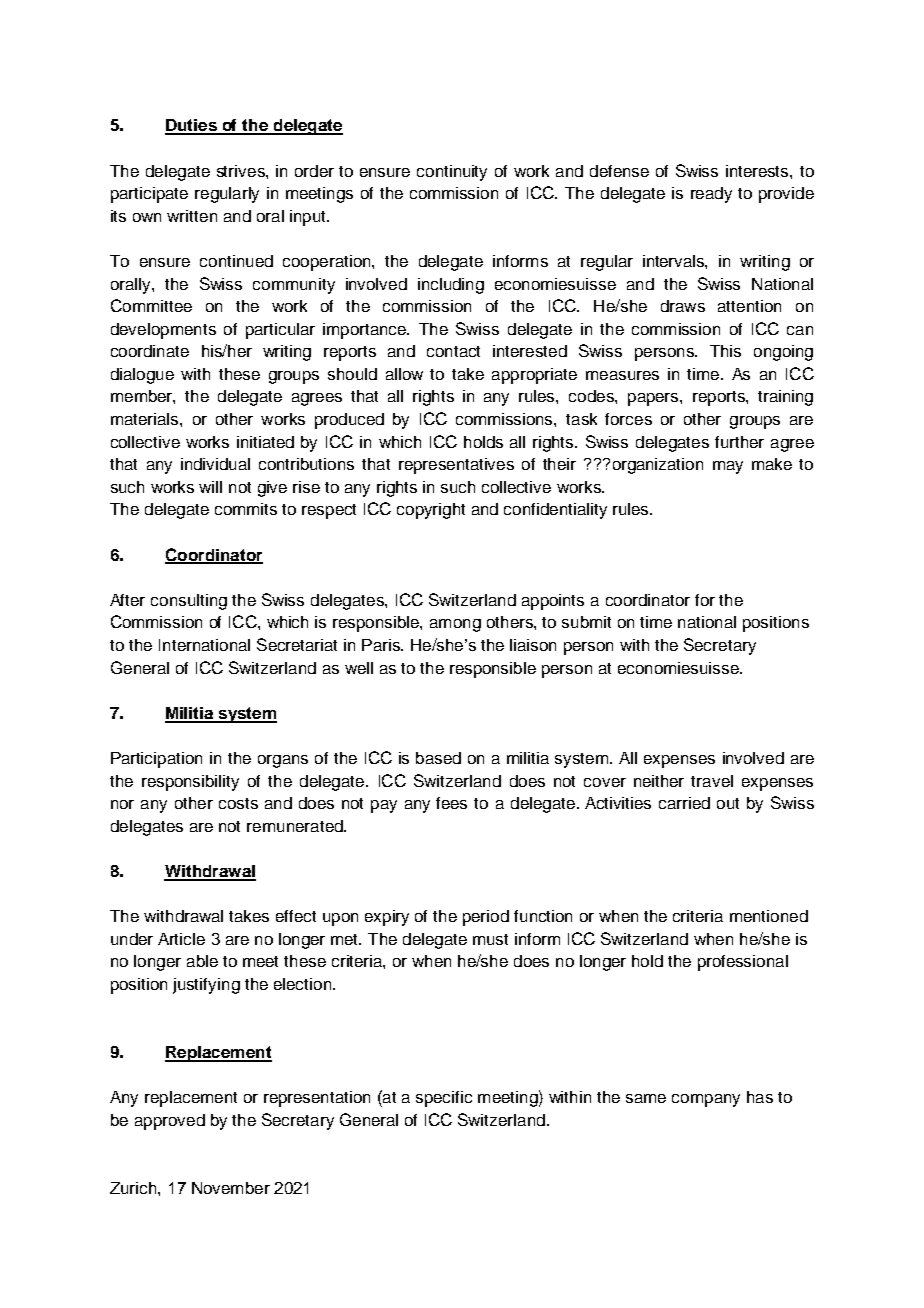 The image size is (924, 1308). I want to click on strives, so click(242, 171).
